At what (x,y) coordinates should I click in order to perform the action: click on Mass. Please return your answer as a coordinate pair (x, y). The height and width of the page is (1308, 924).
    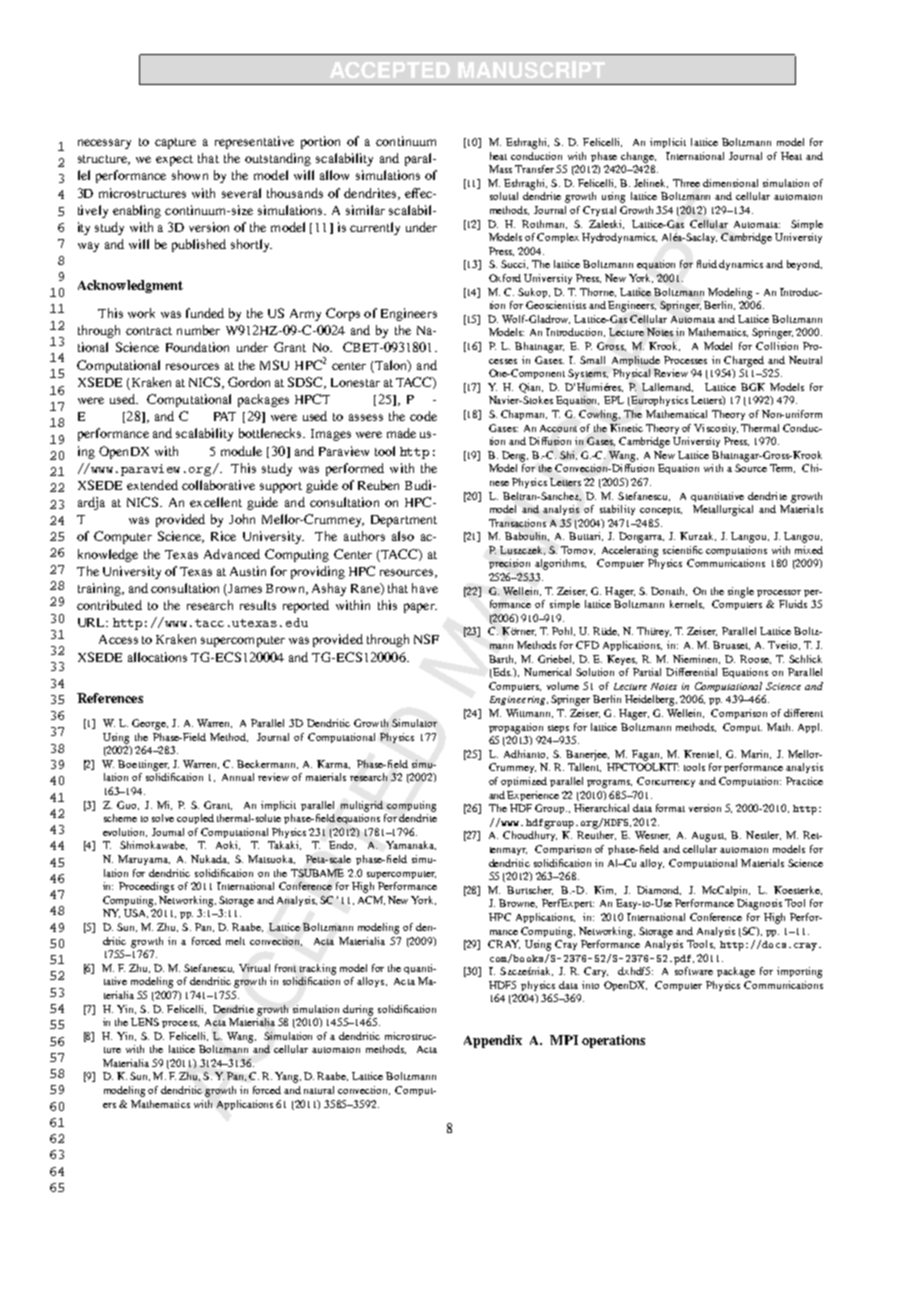
    Looking at the image, I should click on (500, 169).
